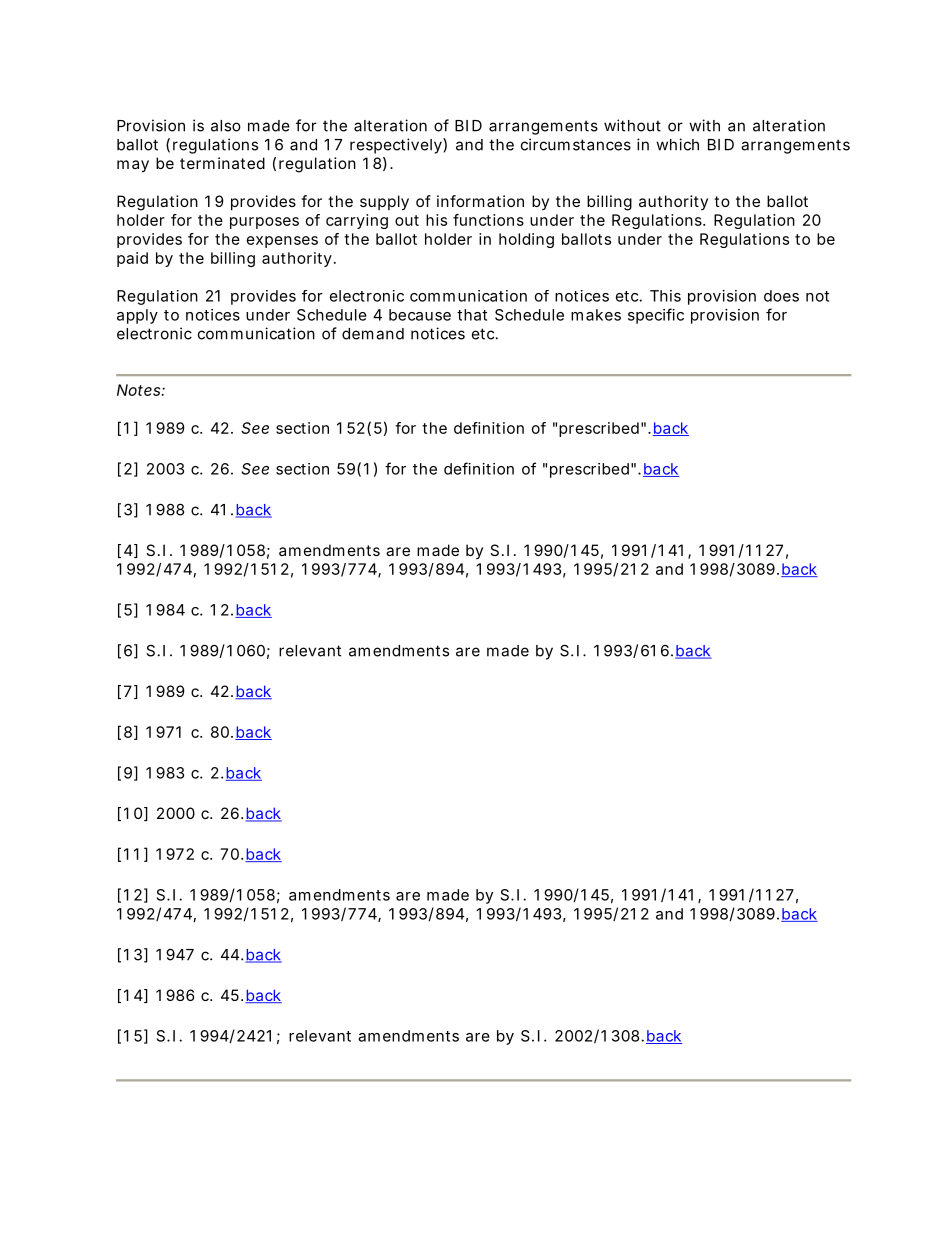 Image resolution: width=952 pixels, height=1233 pixels. Describe the element at coordinates (226, 126) in the page. I see `also` at that location.
